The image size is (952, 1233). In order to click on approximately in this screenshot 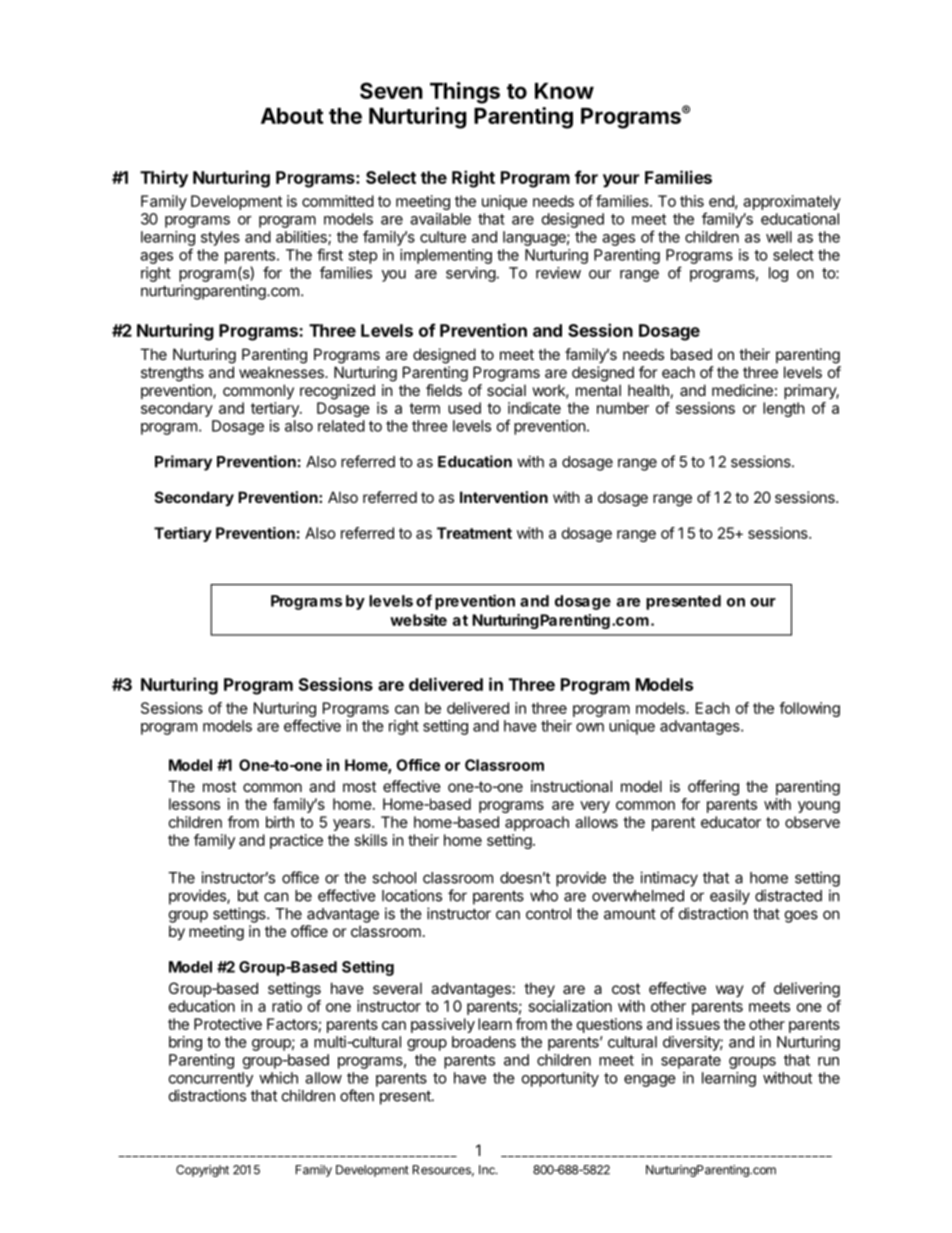, I will do `click(792, 202)`.
